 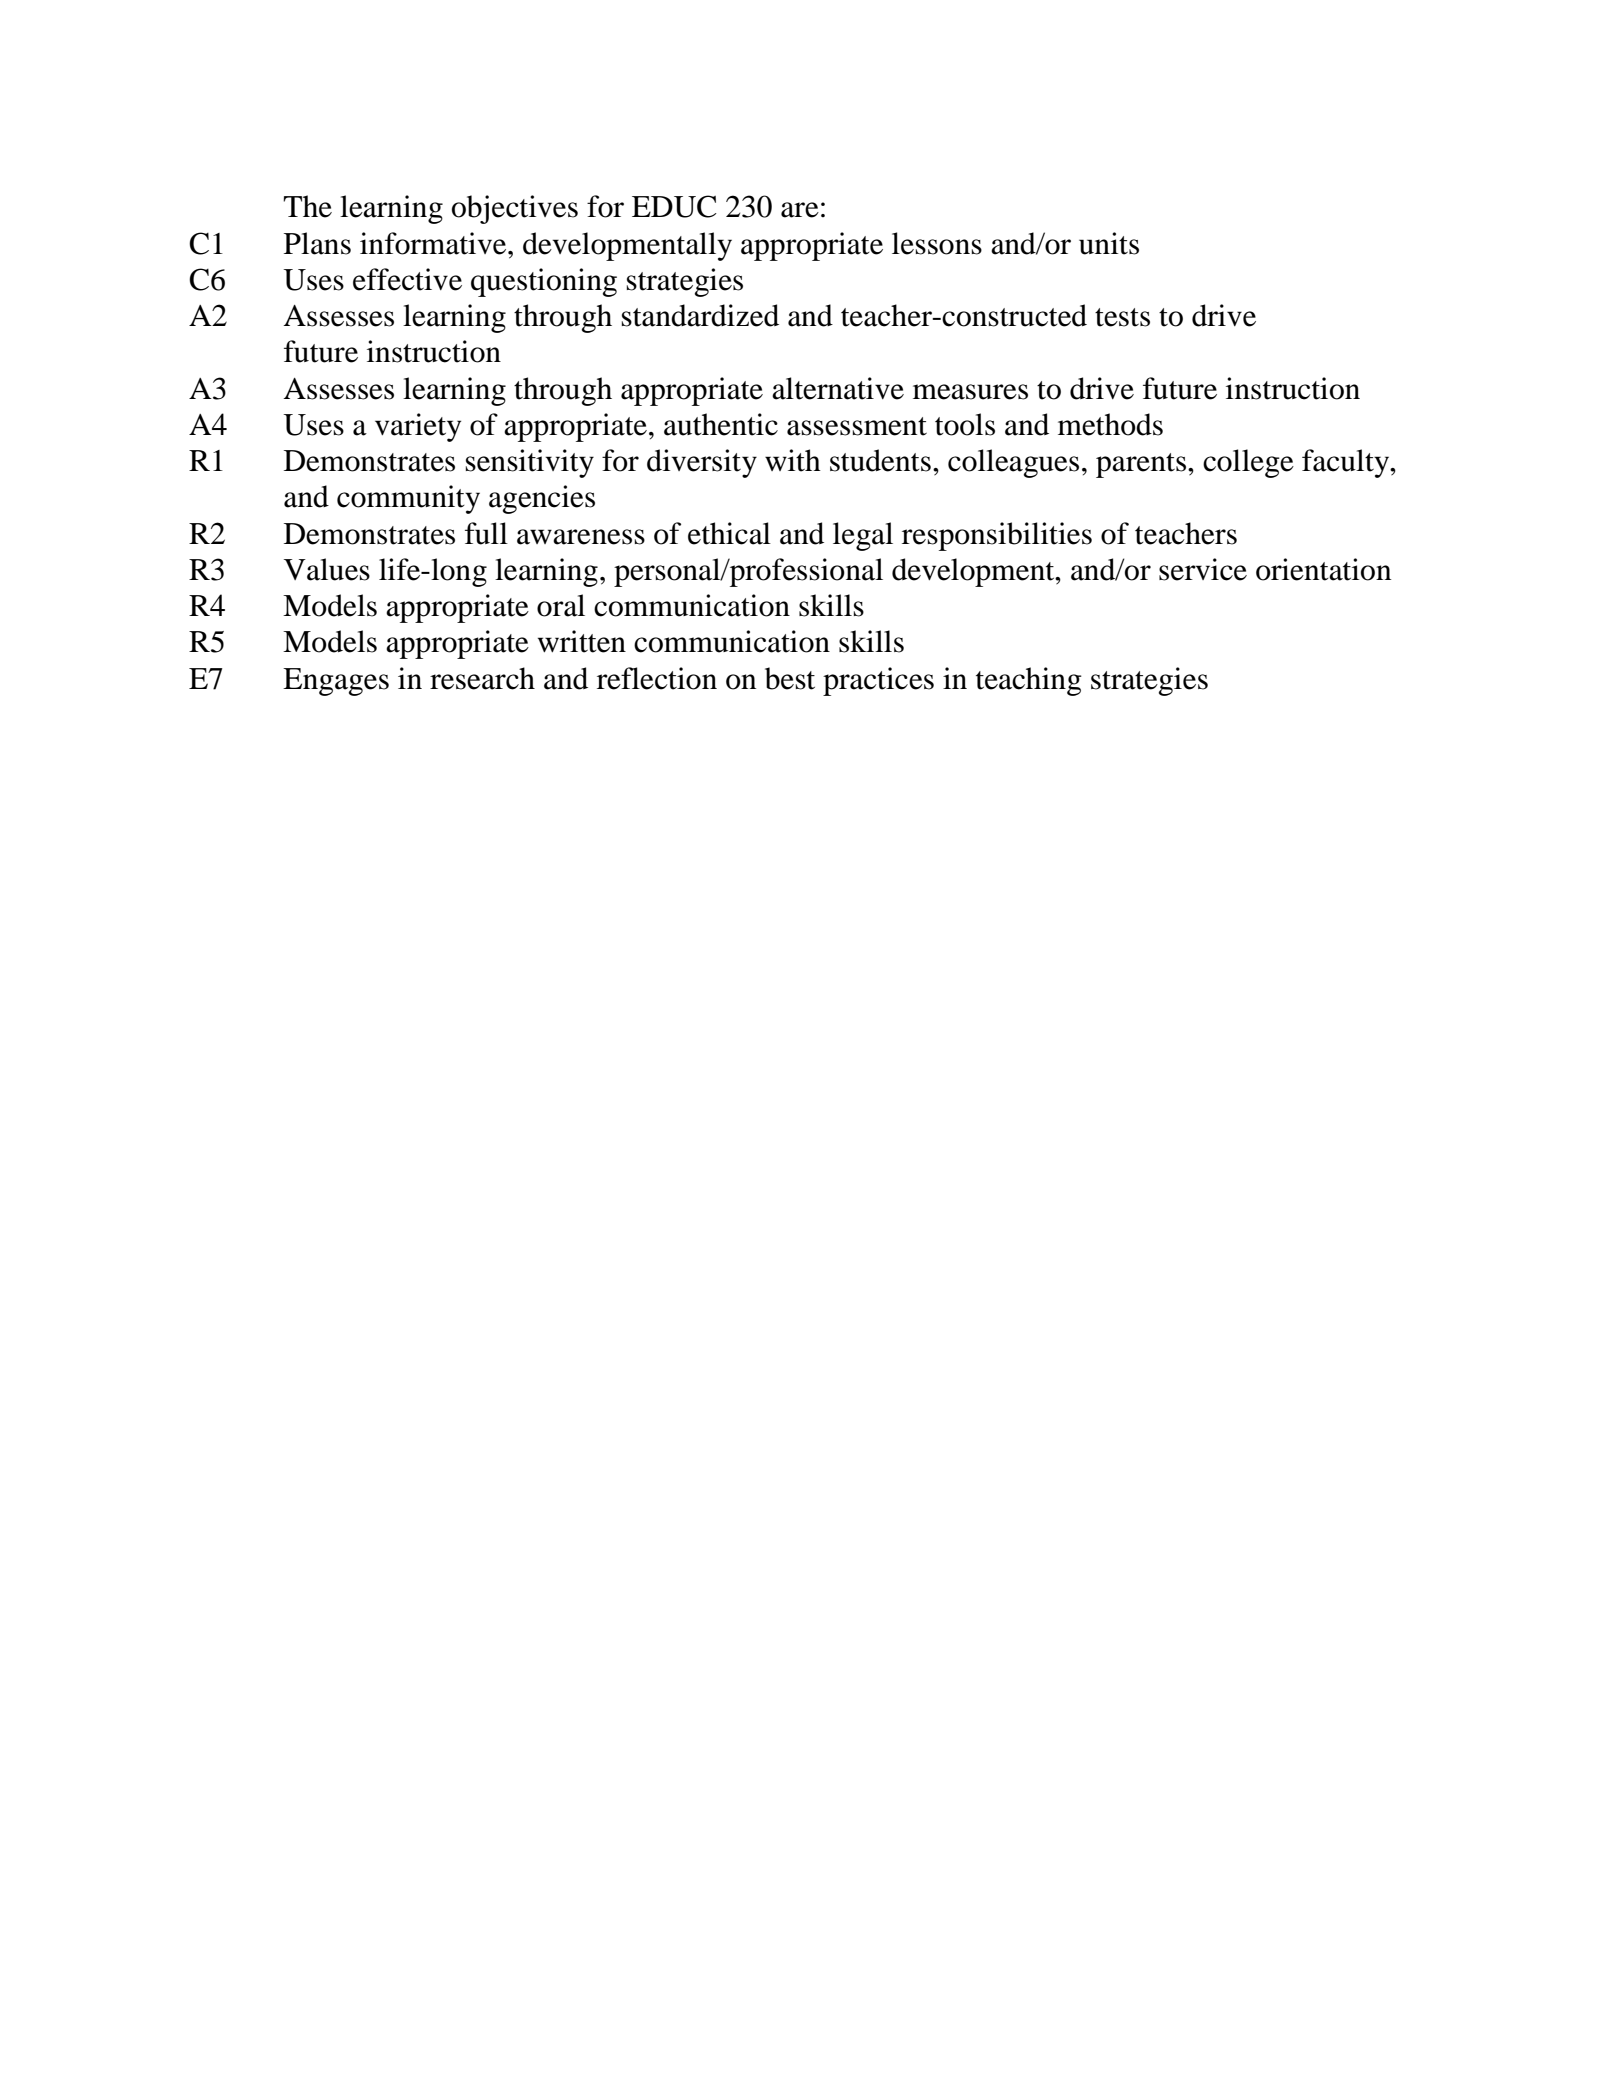 I want to click on full, so click(x=486, y=533).
